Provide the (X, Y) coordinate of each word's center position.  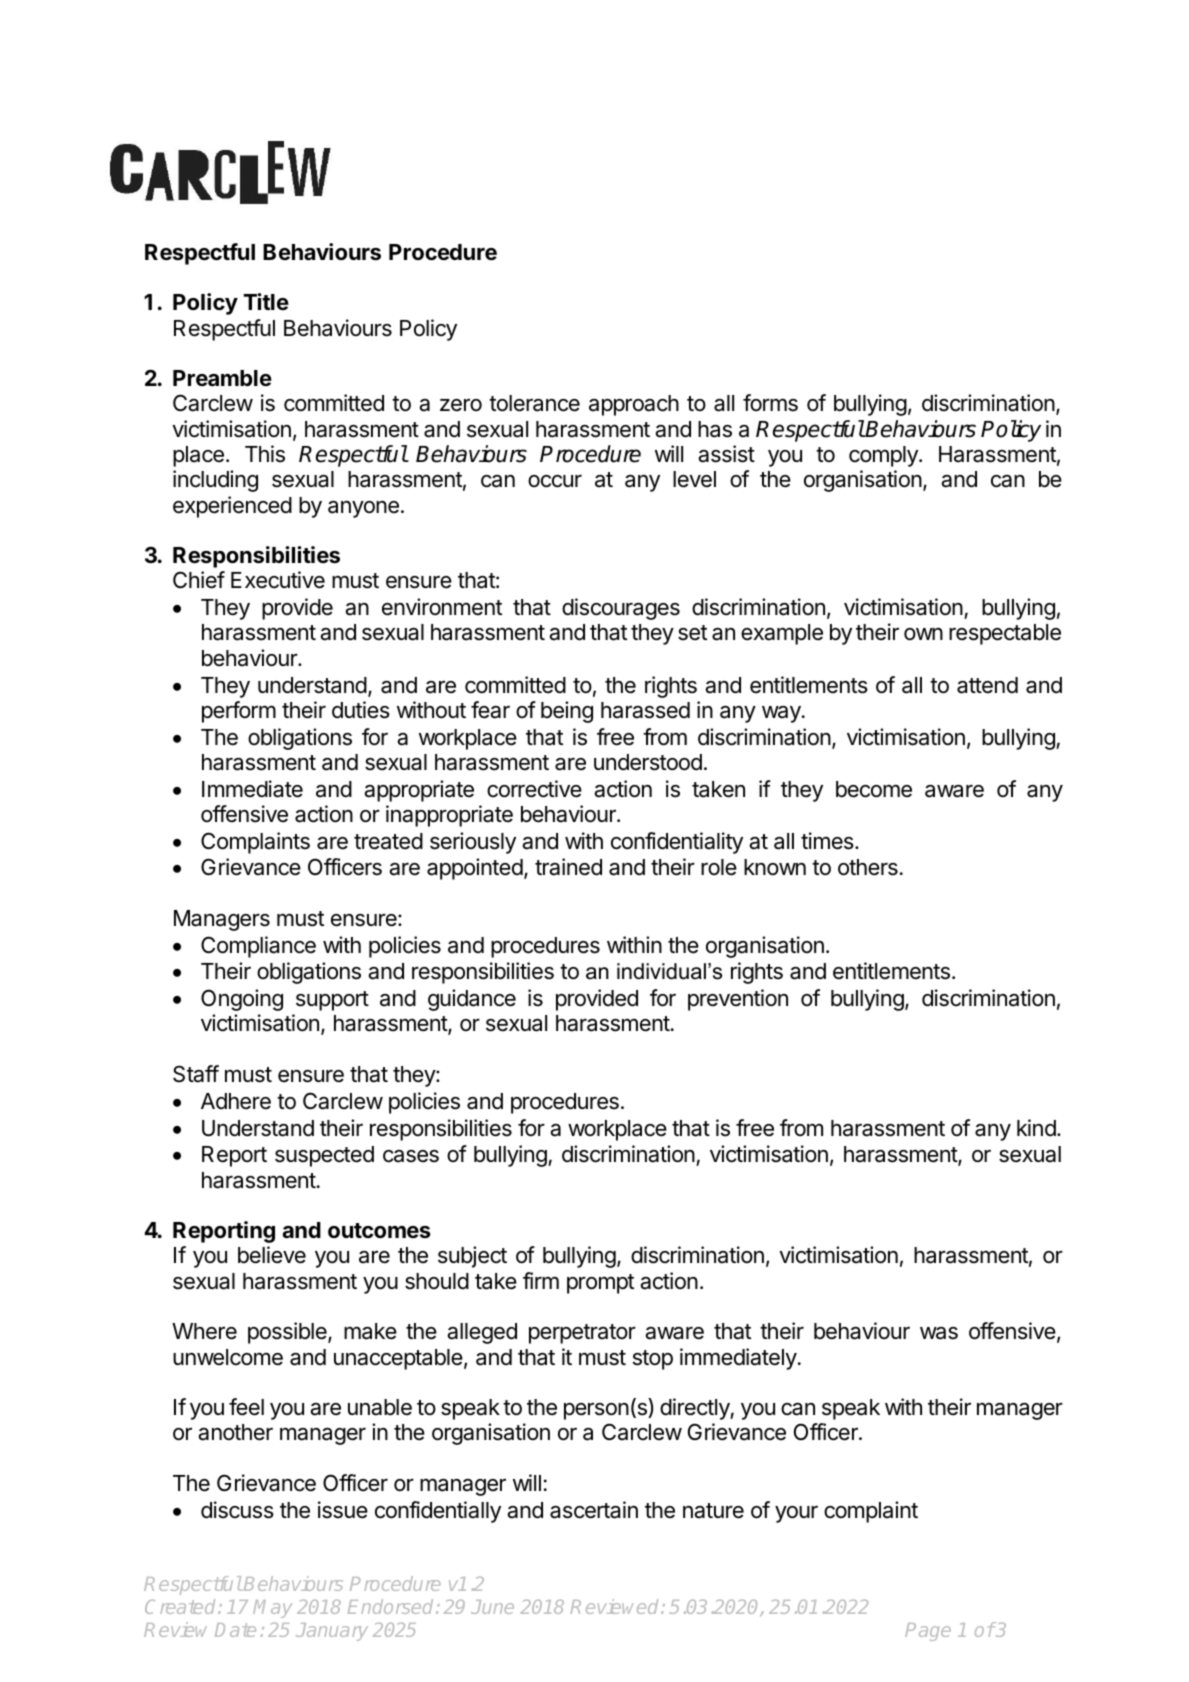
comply (884, 456)
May (272, 1609)
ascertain (594, 1510)
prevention (738, 1000)
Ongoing (242, 1000)
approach (634, 405)
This (265, 454)
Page (928, 1632)
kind (1036, 1128)
